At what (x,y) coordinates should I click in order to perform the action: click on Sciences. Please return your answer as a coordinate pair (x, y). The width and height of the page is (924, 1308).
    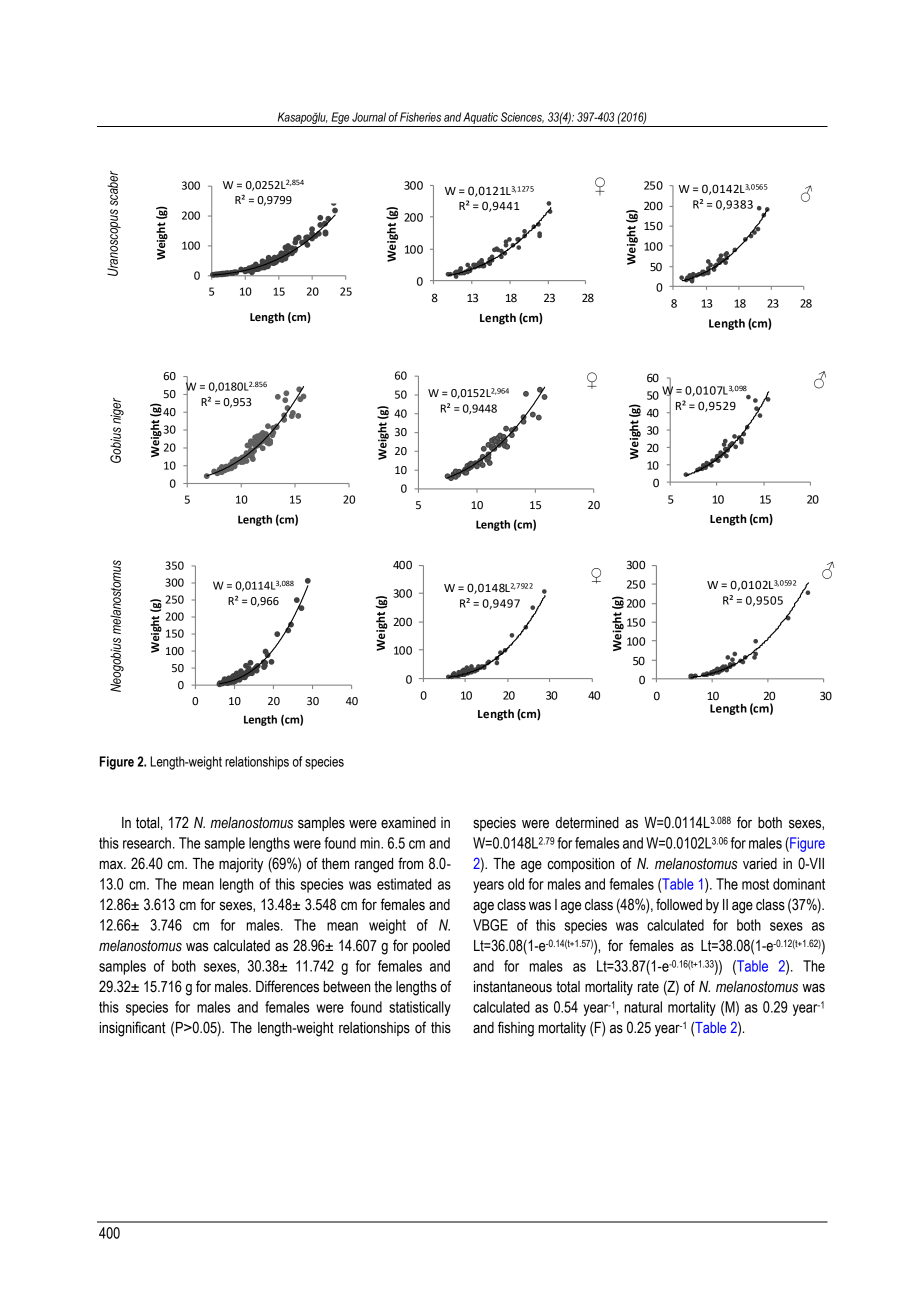
    Looking at the image, I should click on (522, 117).
